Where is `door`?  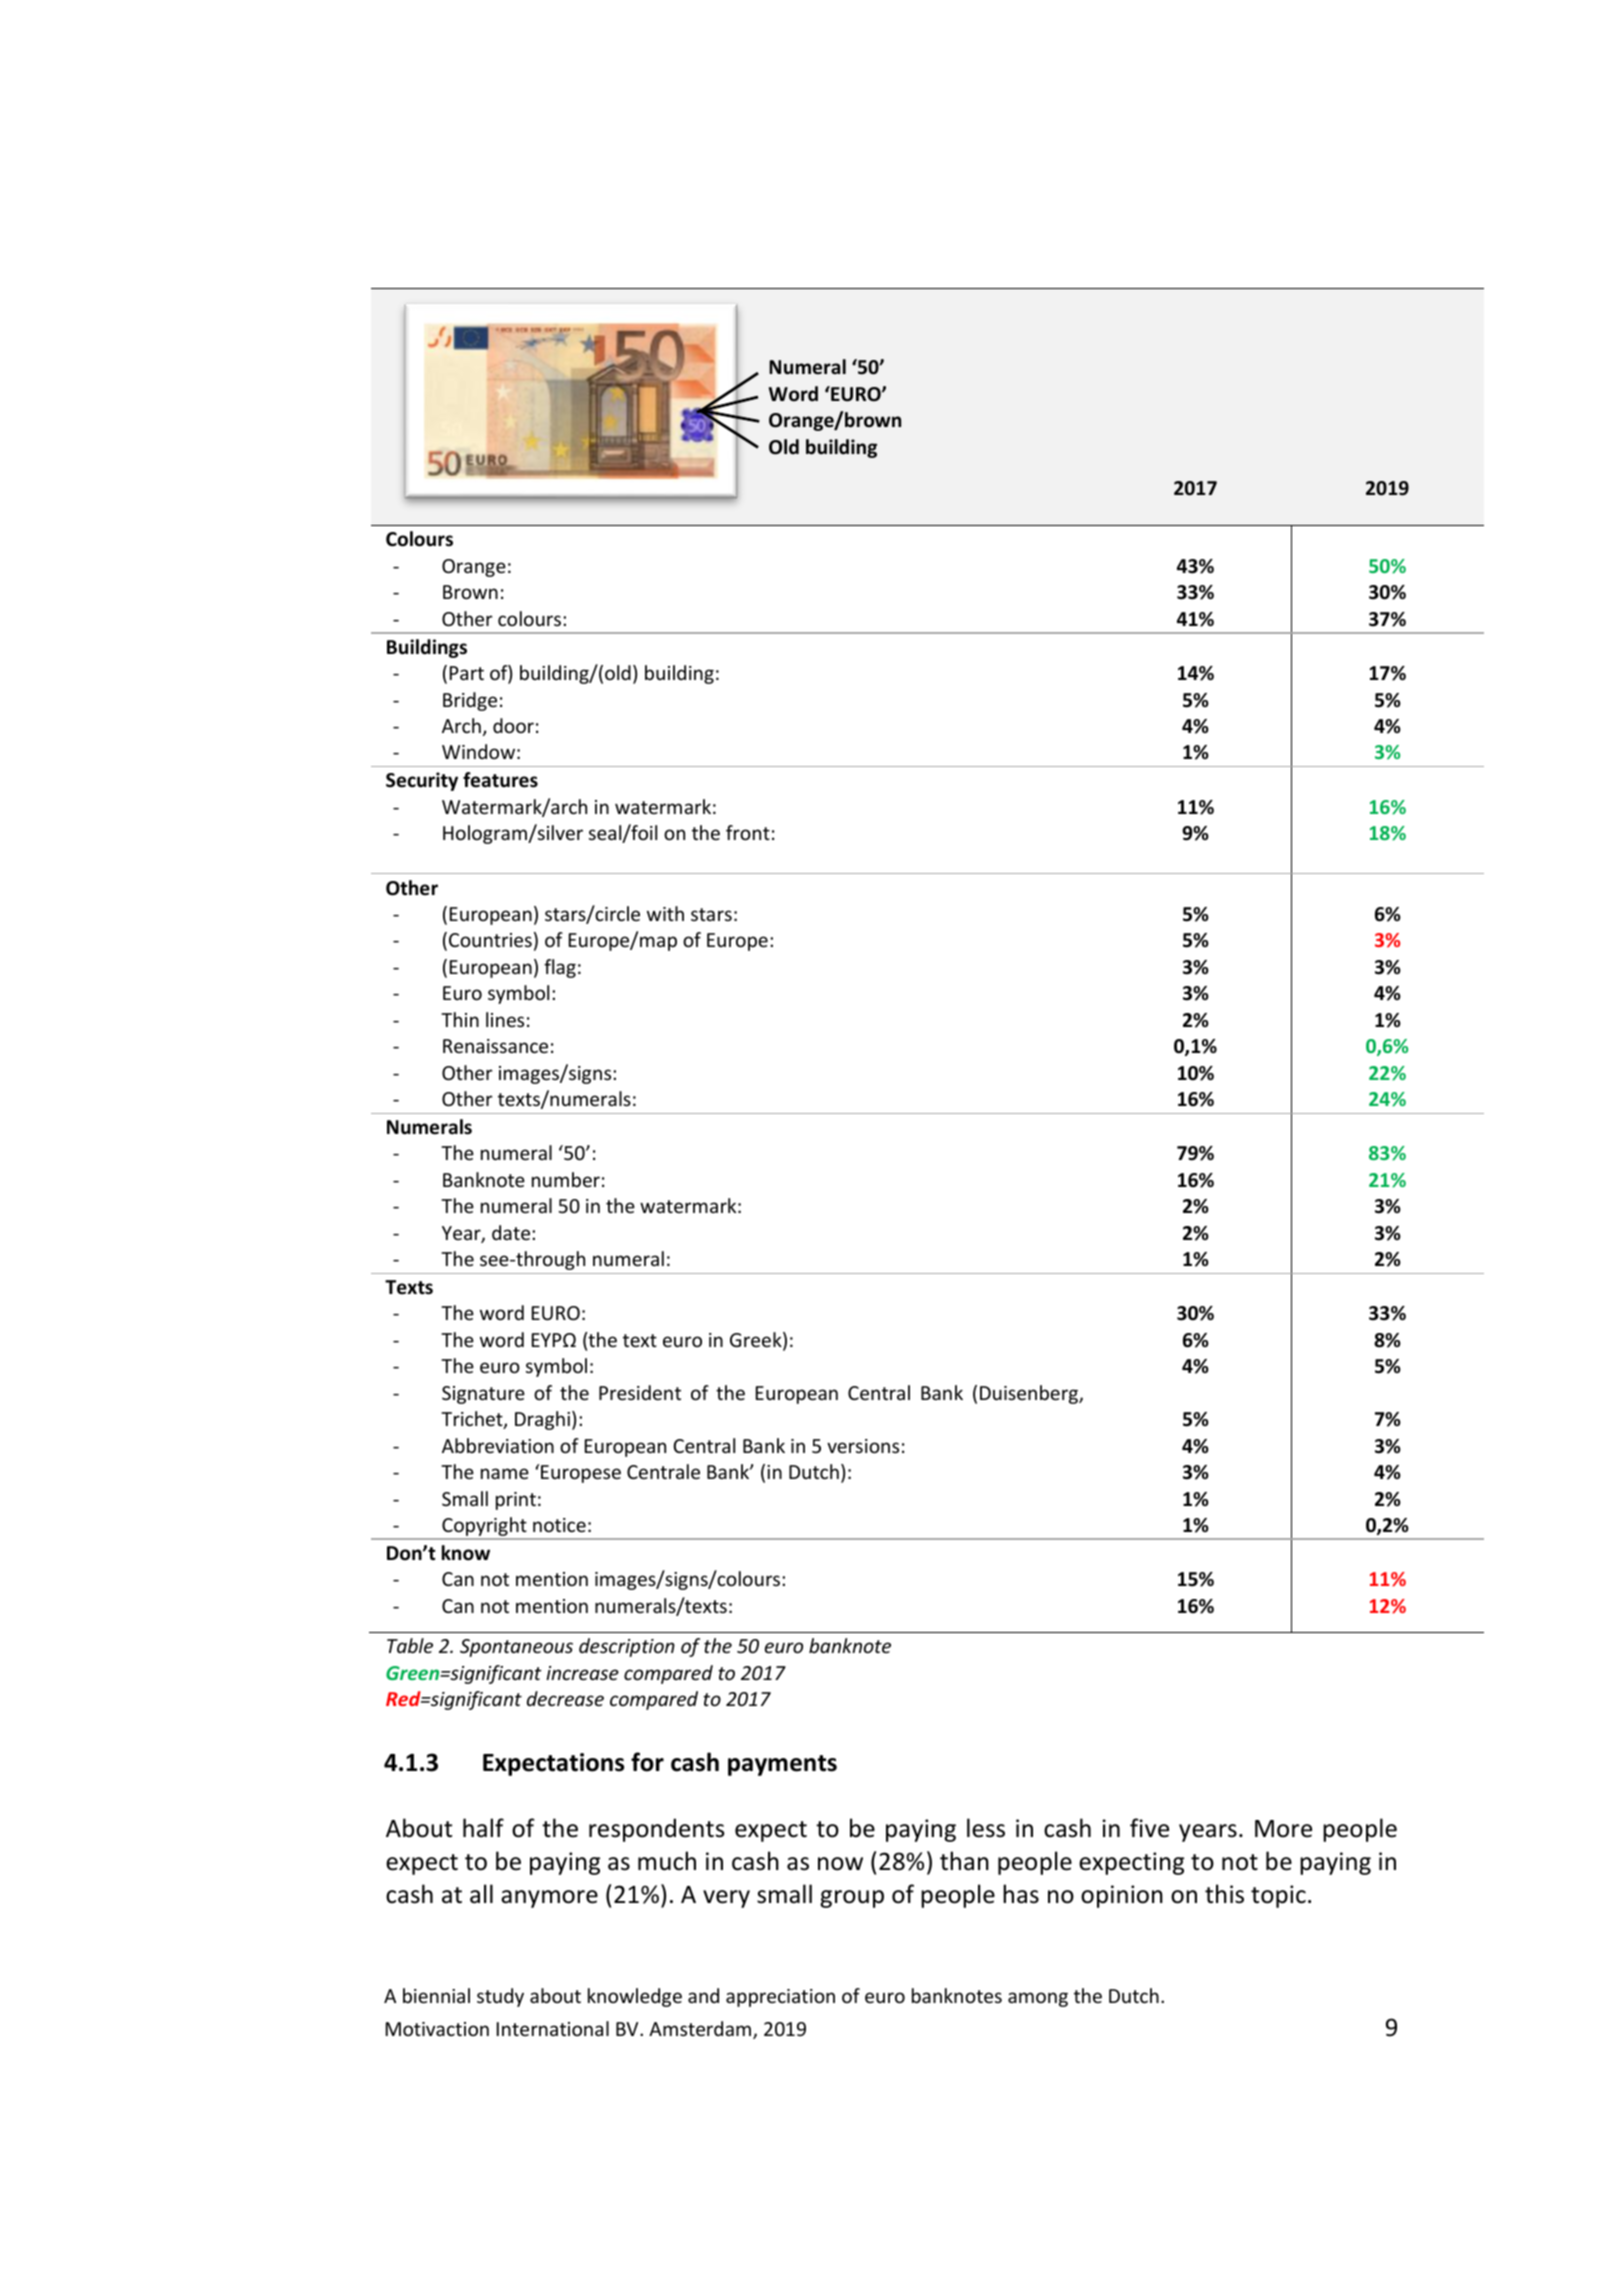
door is located at coordinates (513, 725).
